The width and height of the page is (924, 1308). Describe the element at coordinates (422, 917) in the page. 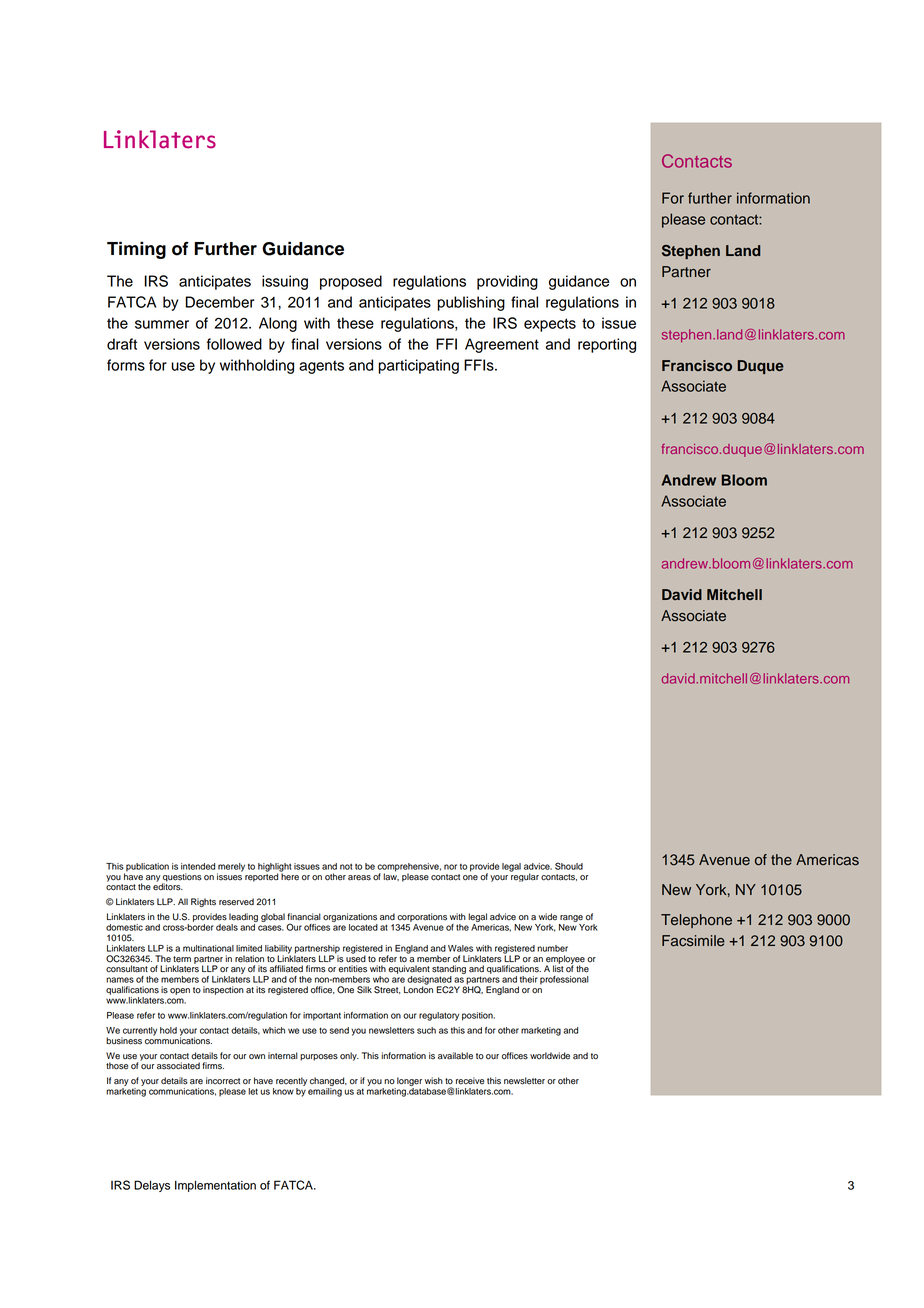

I see `corporations` at that location.
